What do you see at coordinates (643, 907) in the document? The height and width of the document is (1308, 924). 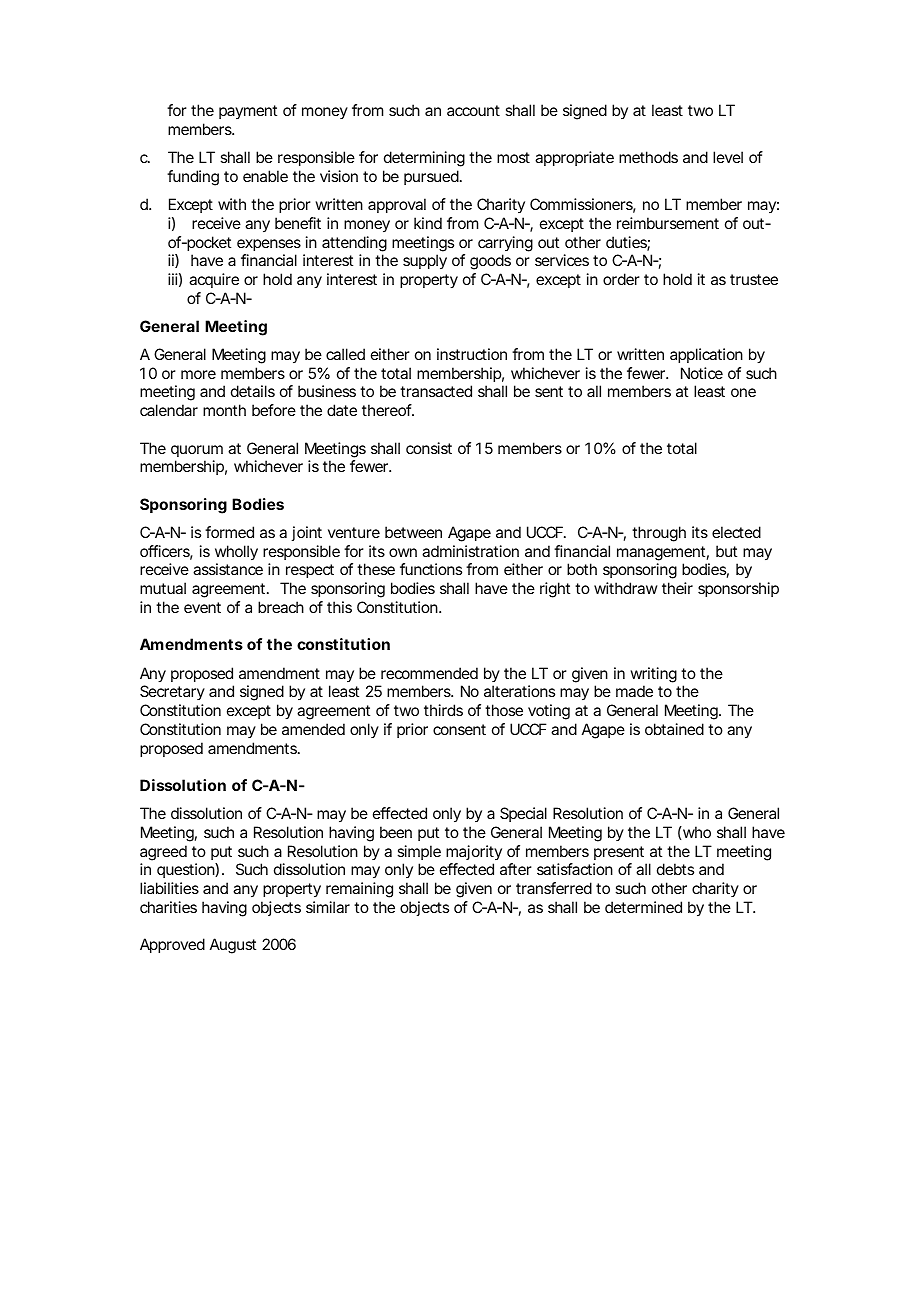 I see `determined` at bounding box center [643, 907].
